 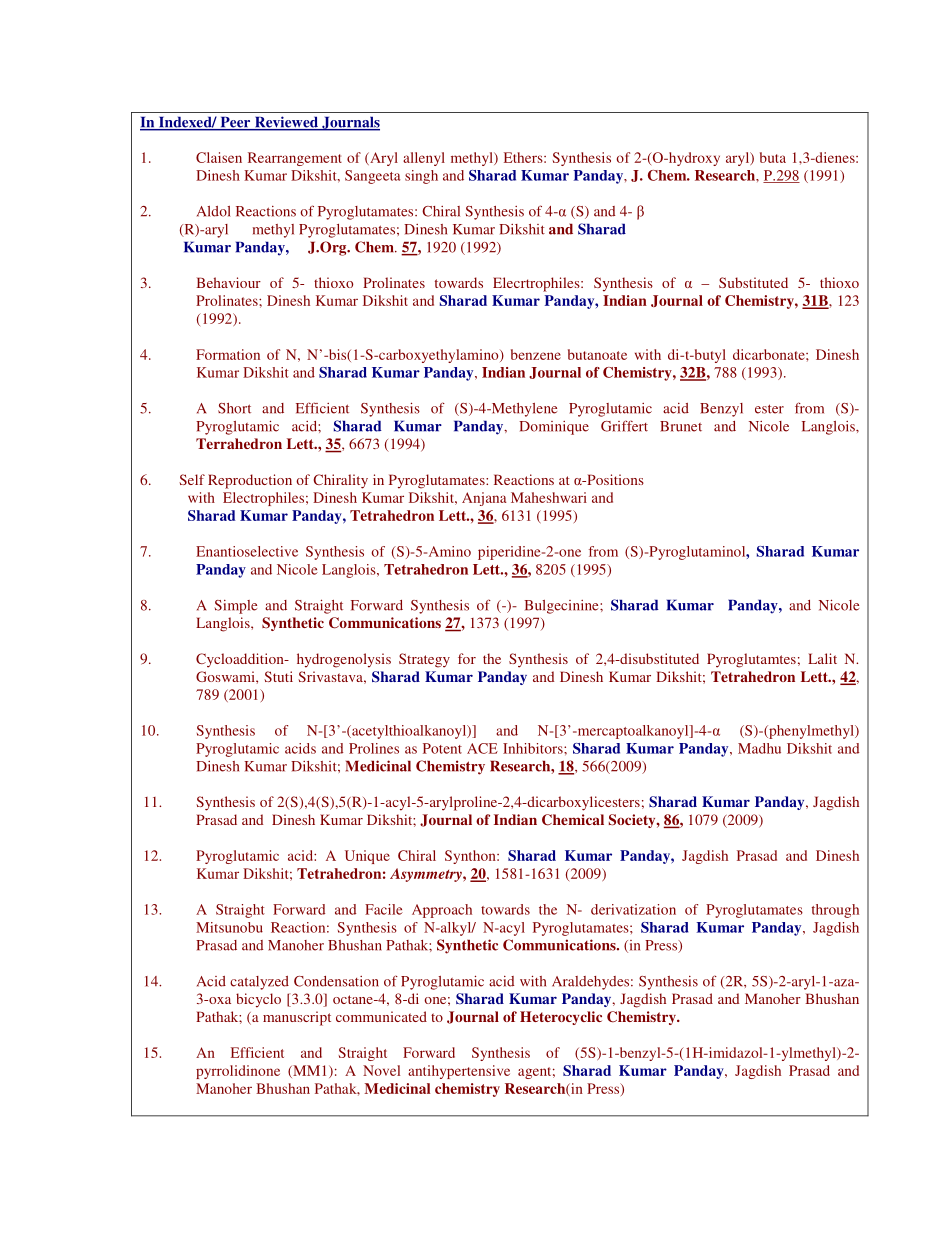 I want to click on singh, so click(x=421, y=177).
